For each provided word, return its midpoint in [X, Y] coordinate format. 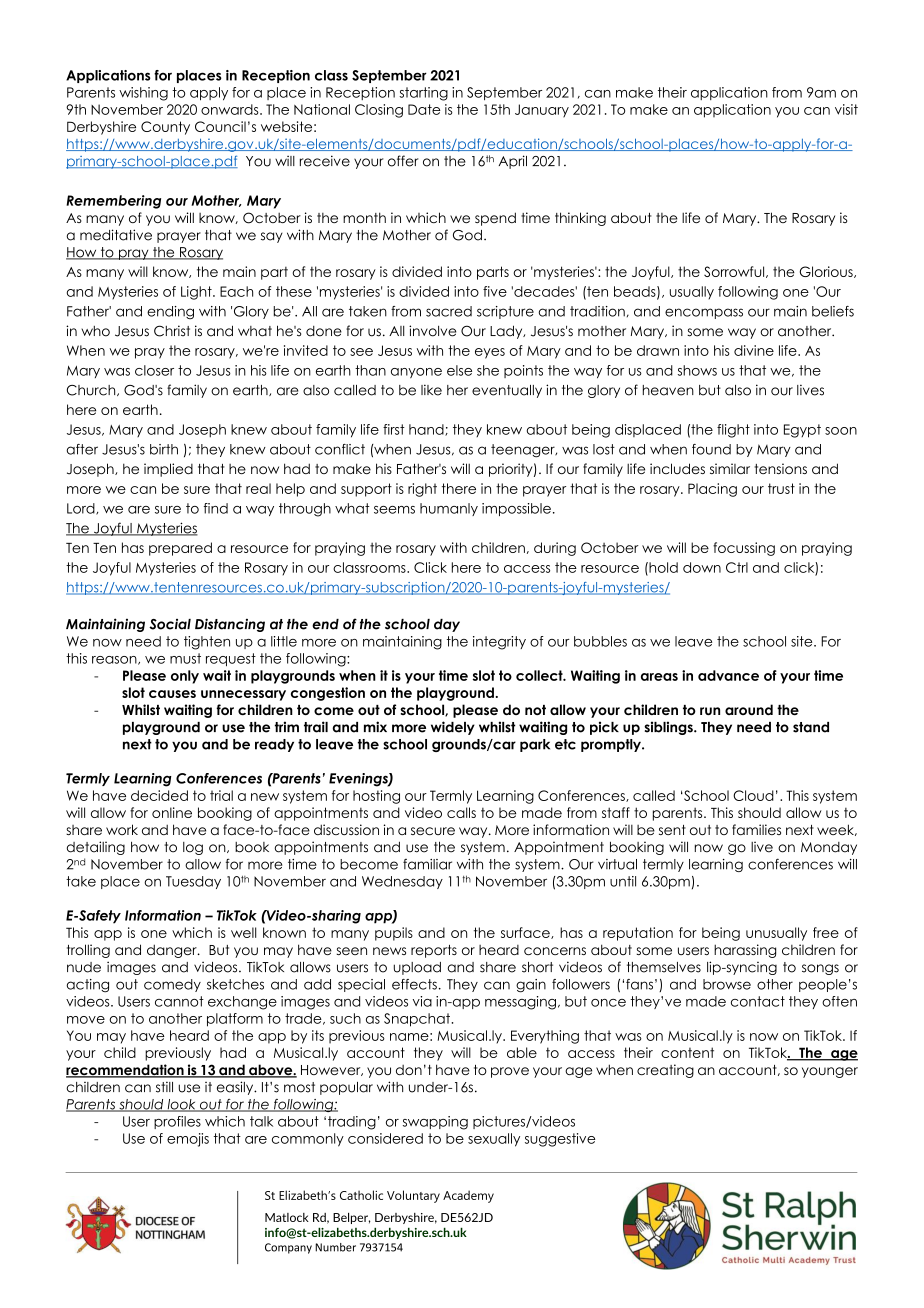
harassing [745, 951]
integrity [499, 643]
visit [846, 109]
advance [728, 675]
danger [173, 951]
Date [424, 109]
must [185, 658]
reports [434, 951]
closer [154, 370]
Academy [468, 1196]
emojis [188, 1140]
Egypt [802, 431]
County [165, 128]
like [431, 390]
